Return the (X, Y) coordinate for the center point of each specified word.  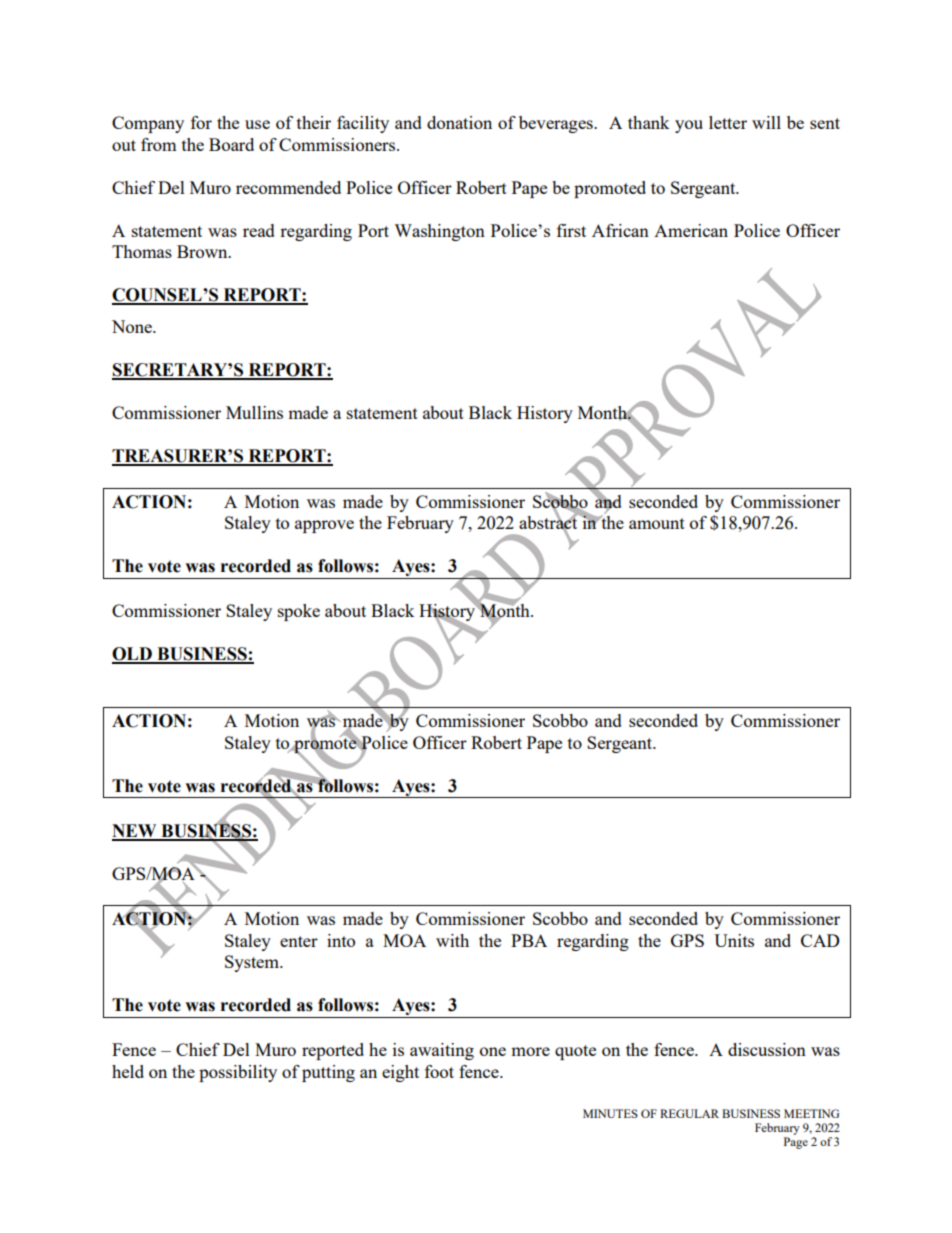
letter (728, 122)
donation (459, 122)
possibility (238, 1073)
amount (657, 523)
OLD (133, 655)
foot (439, 1071)
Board (231, 144)
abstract (549, 523)
